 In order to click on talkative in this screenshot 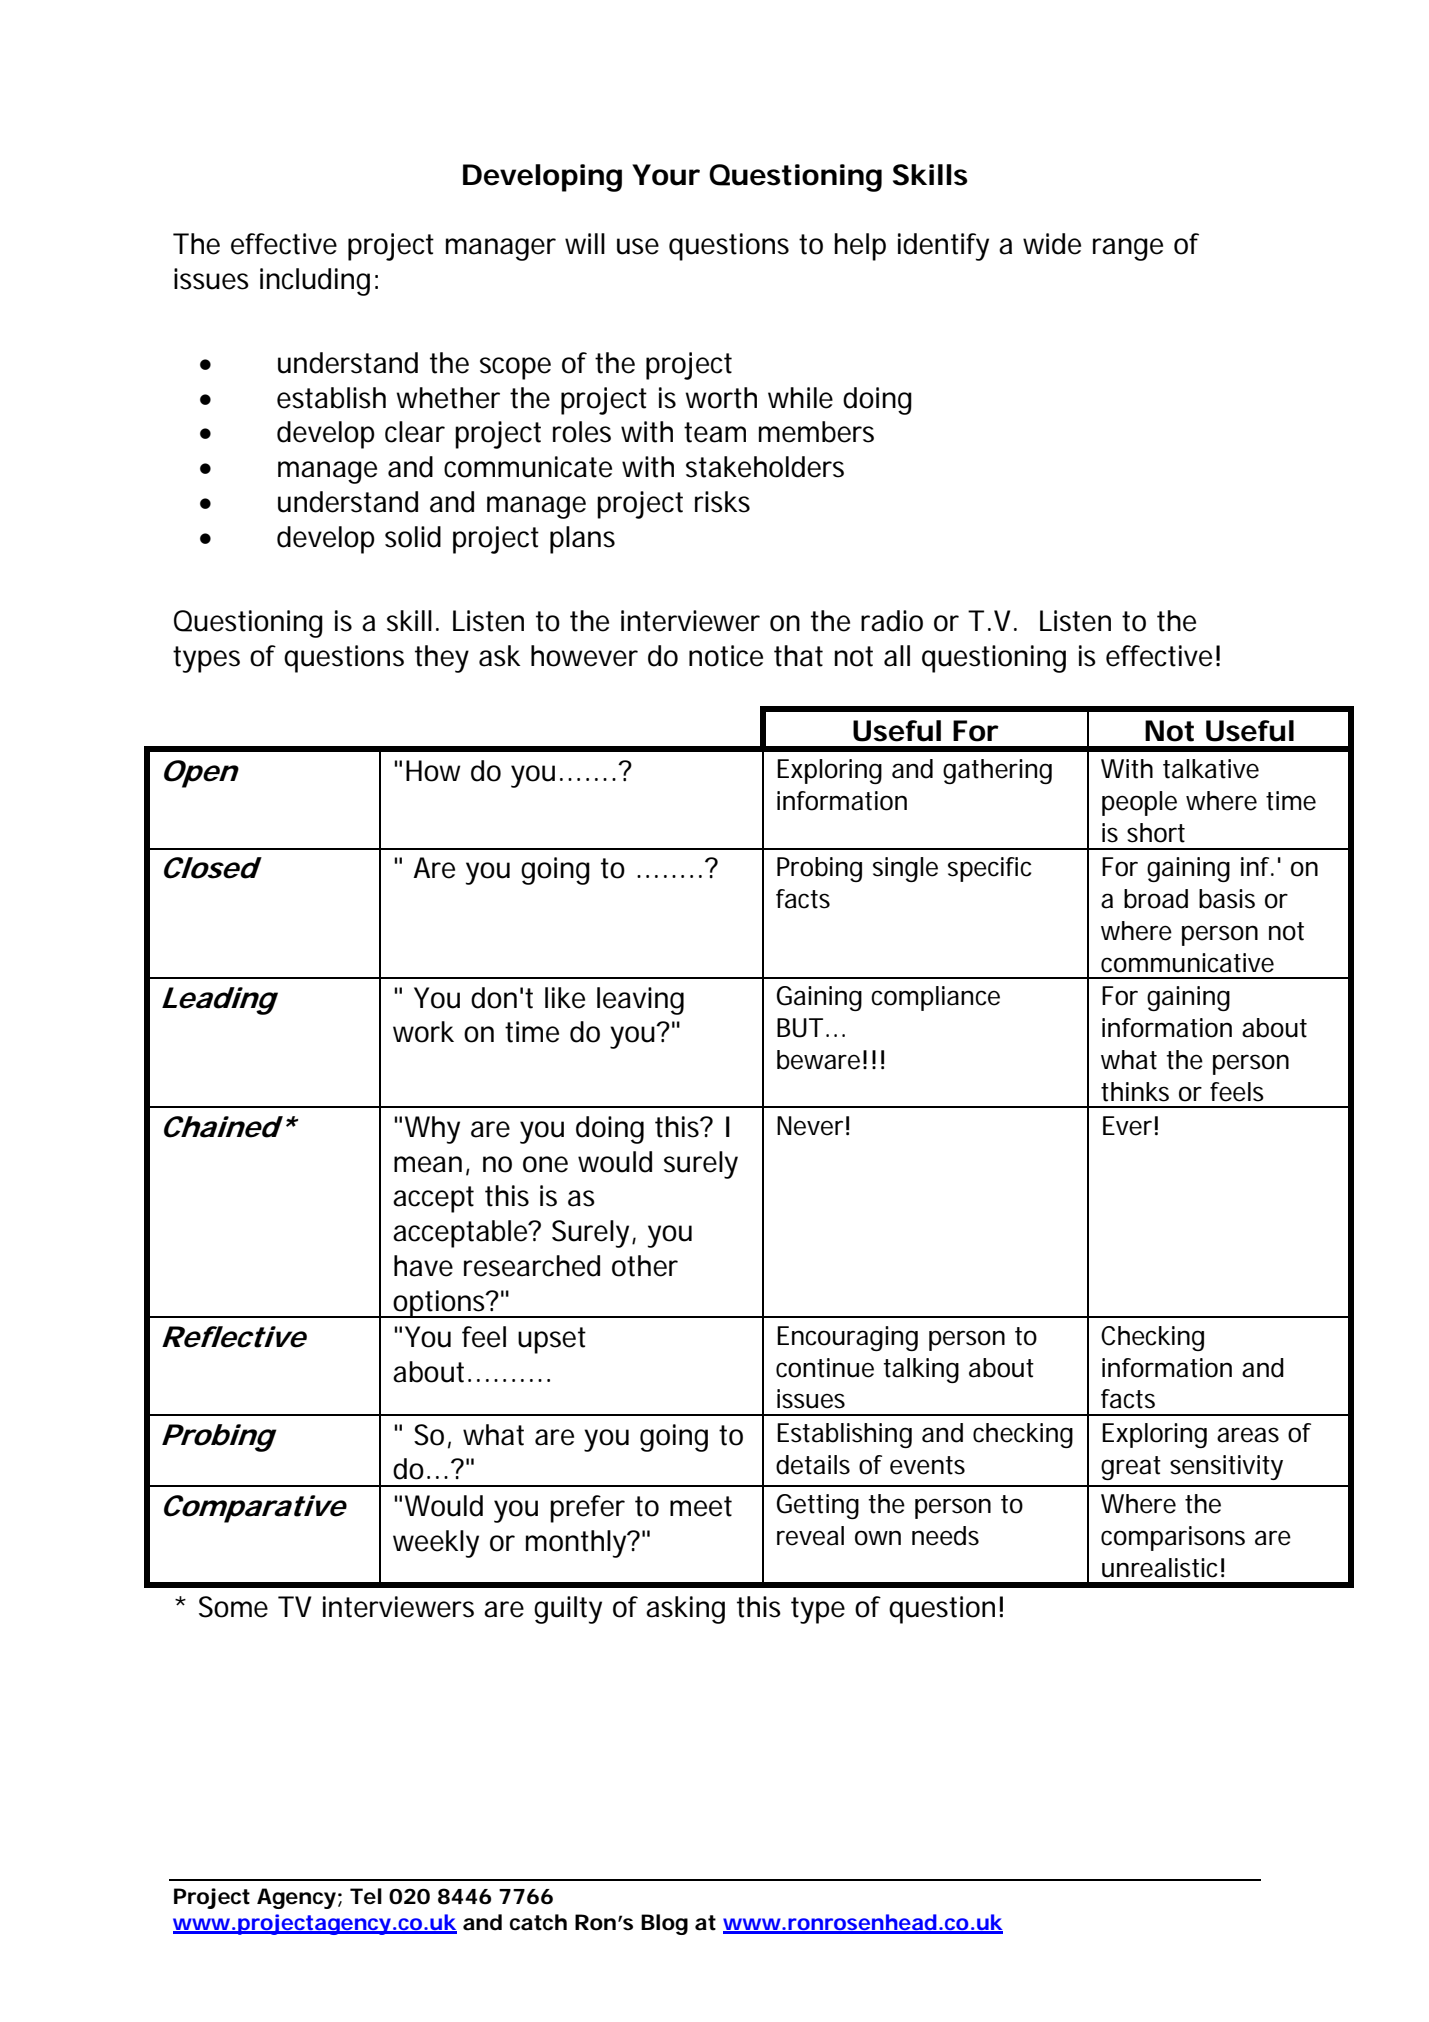, I will do `click(1211, 769)`.
